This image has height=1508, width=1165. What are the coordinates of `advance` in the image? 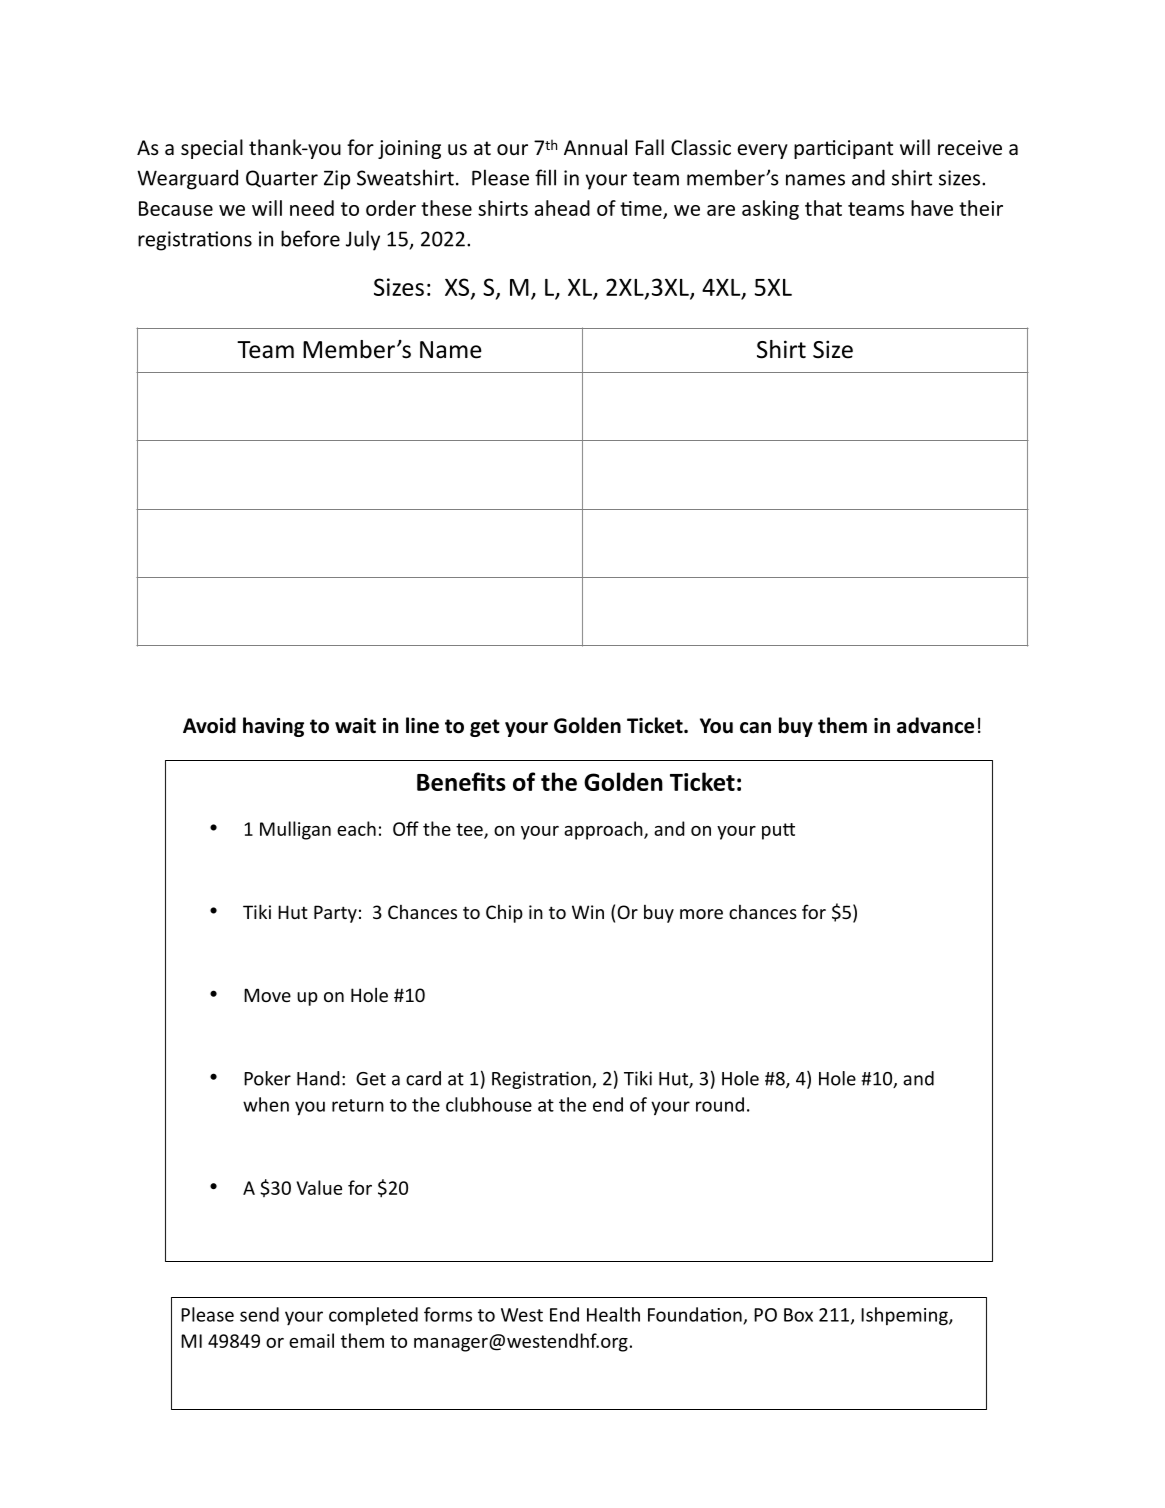 It's located at (935, 725).
